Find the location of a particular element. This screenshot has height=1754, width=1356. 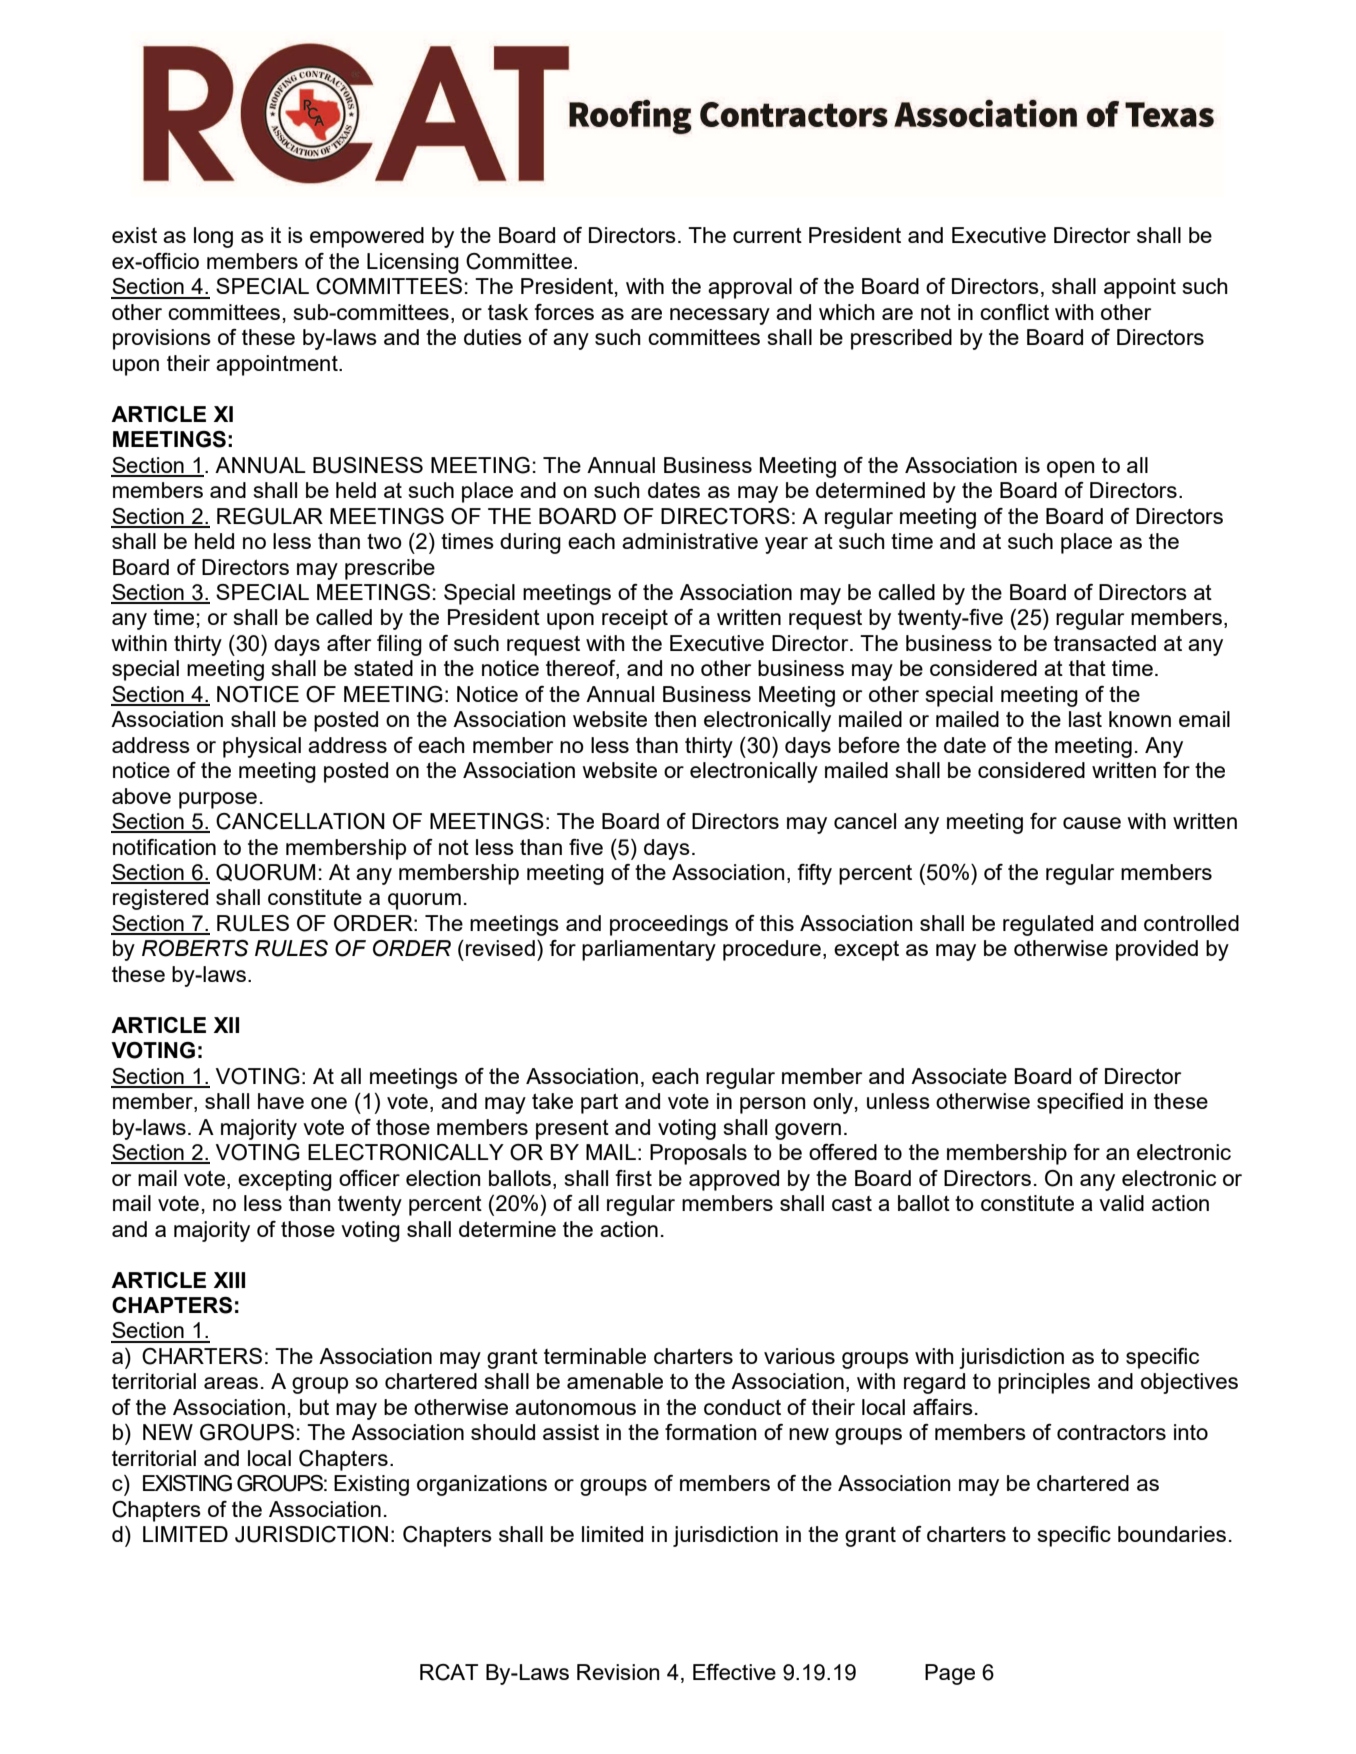

valid is located at coordinates (1121, 1203).
